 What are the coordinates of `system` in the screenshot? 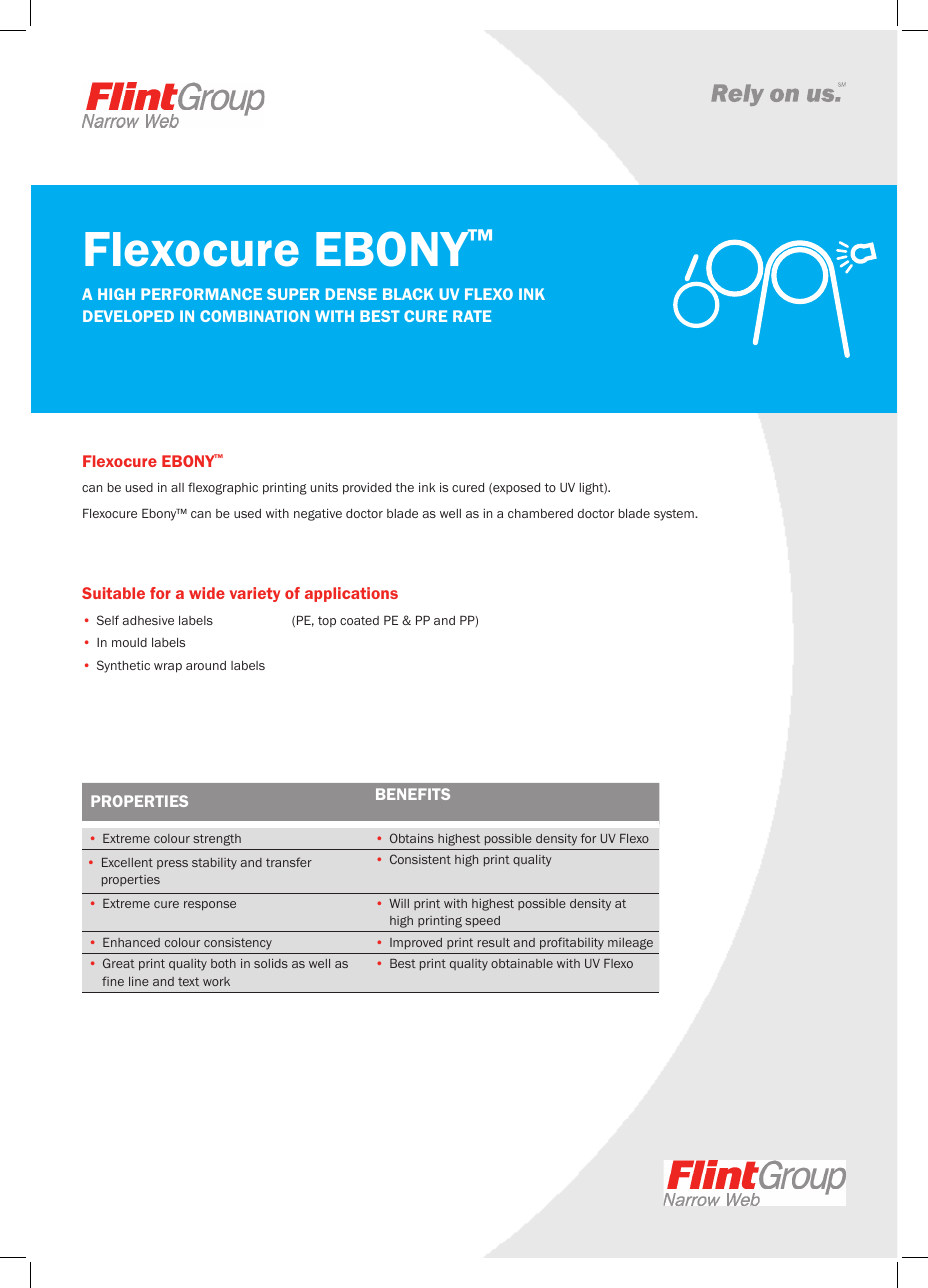 It's located at (675, 515).
